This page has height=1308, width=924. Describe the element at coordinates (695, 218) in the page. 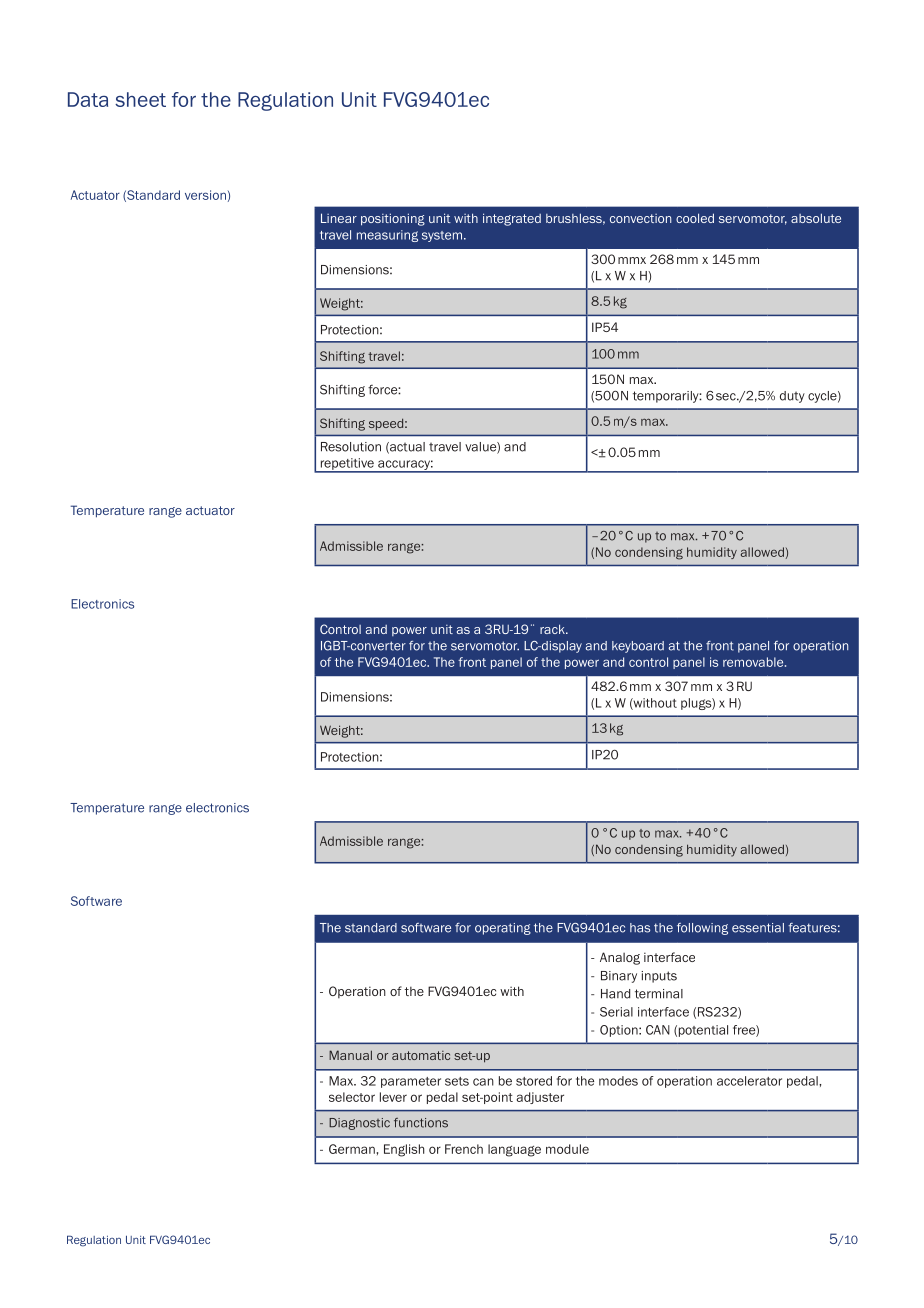

I see `cooled` at that location.
